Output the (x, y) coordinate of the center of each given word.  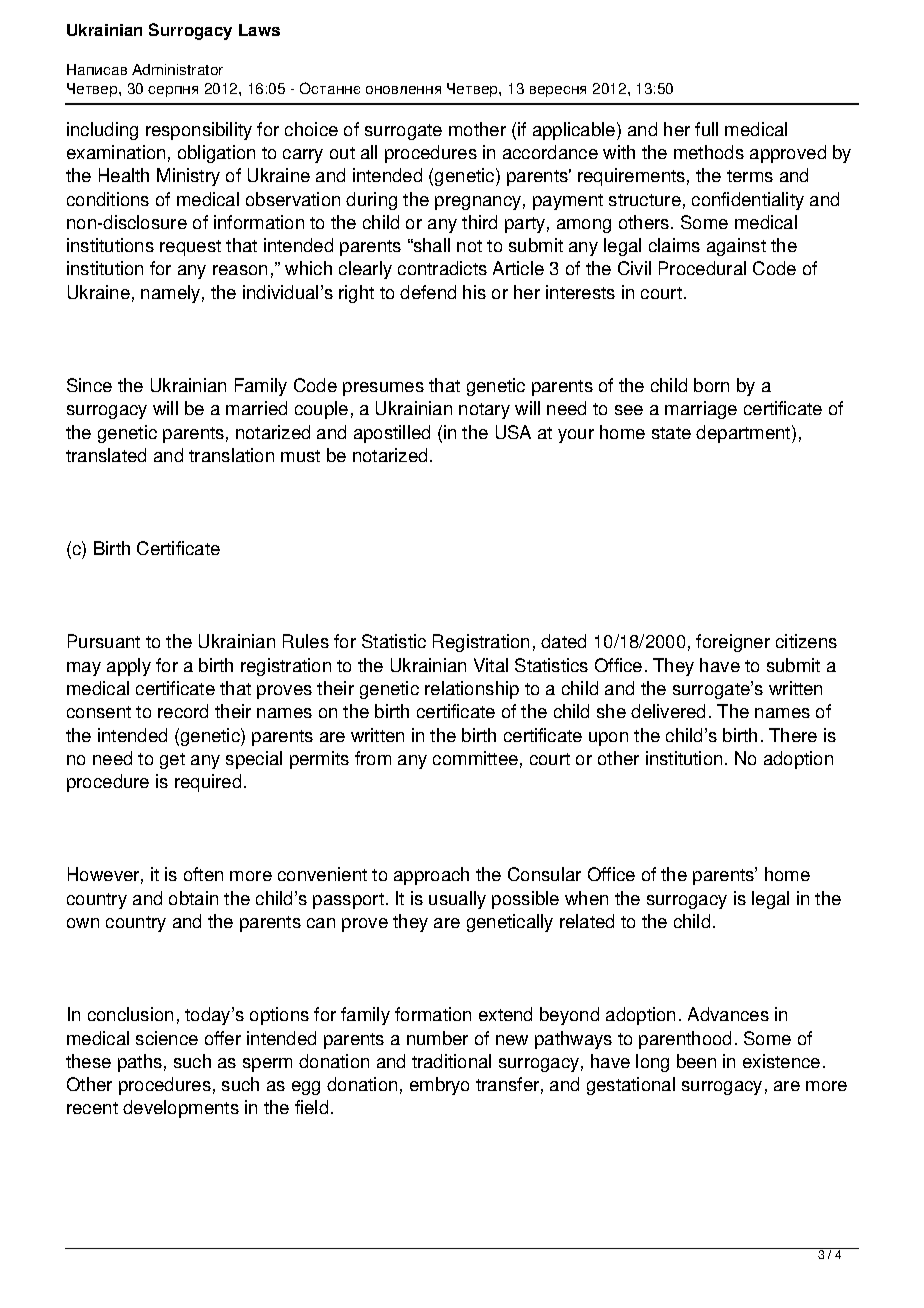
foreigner (733, 643)
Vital (491, 665)
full (706, 129)
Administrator (177, 69)
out (342, 153)
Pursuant (104, 641)
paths (140, 1063)
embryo (439, 1086)
